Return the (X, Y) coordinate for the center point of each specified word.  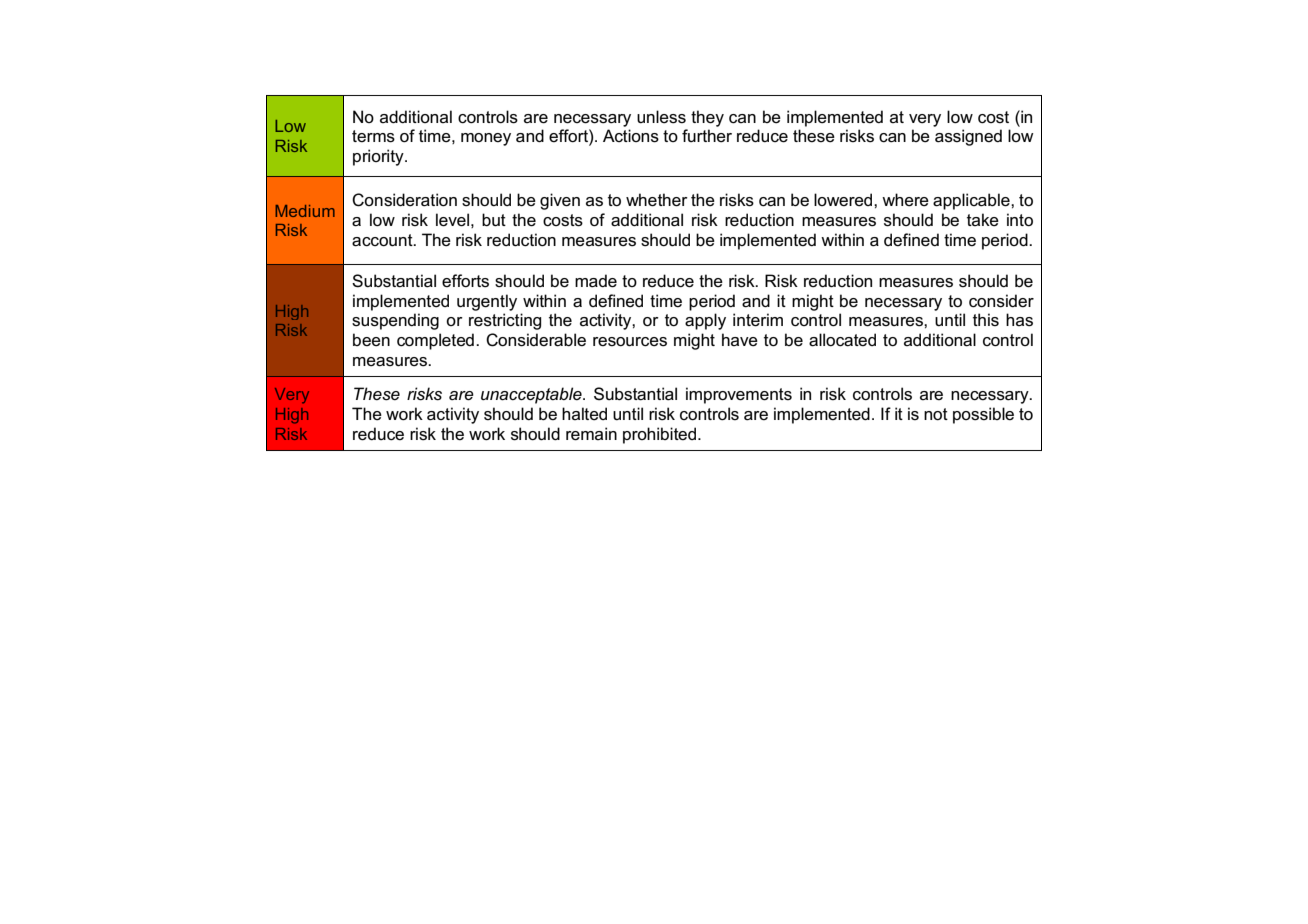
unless (661, 117)
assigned (968, 137)
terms (373, 136)
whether (657, 200)
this (986, 320)
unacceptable (532, 395)
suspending (395, 321)
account (383, 240)
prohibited (661, 435)
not (936, 414)
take (983, 220)
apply (705, 321)
